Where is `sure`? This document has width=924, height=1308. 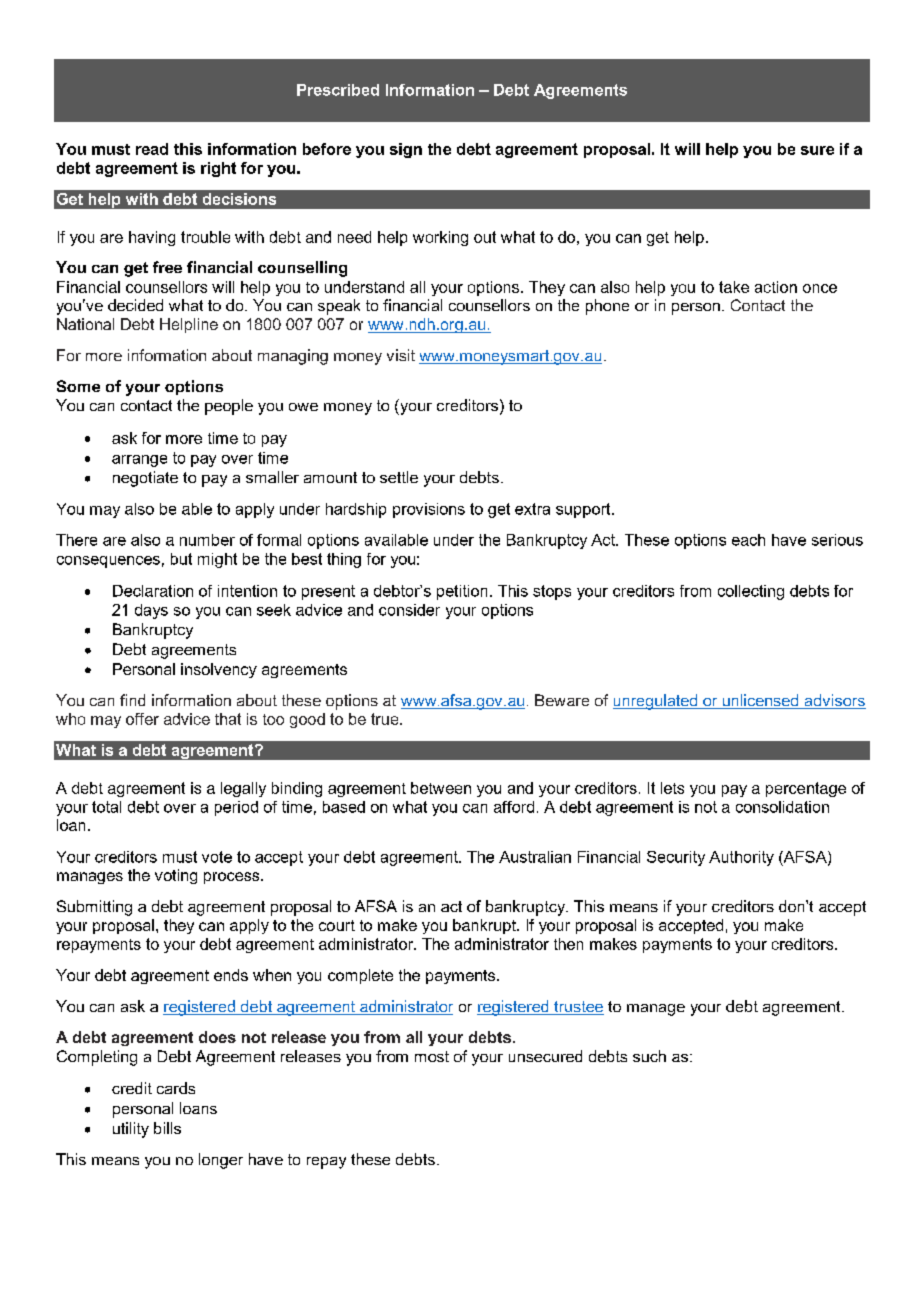
sure is located at coordinates (817, 150).
